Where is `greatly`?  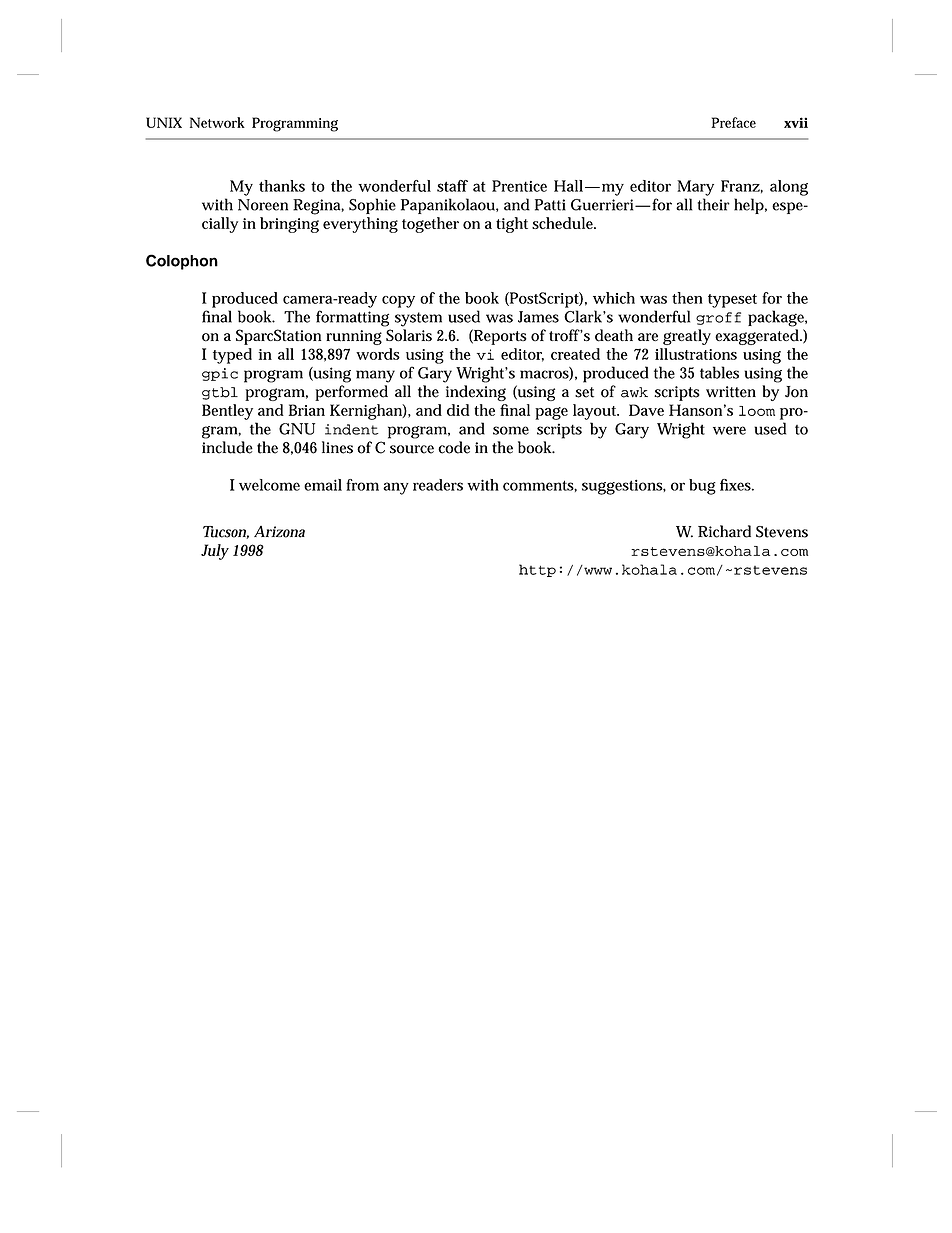
greatly is located at coordinates (687, 337).
